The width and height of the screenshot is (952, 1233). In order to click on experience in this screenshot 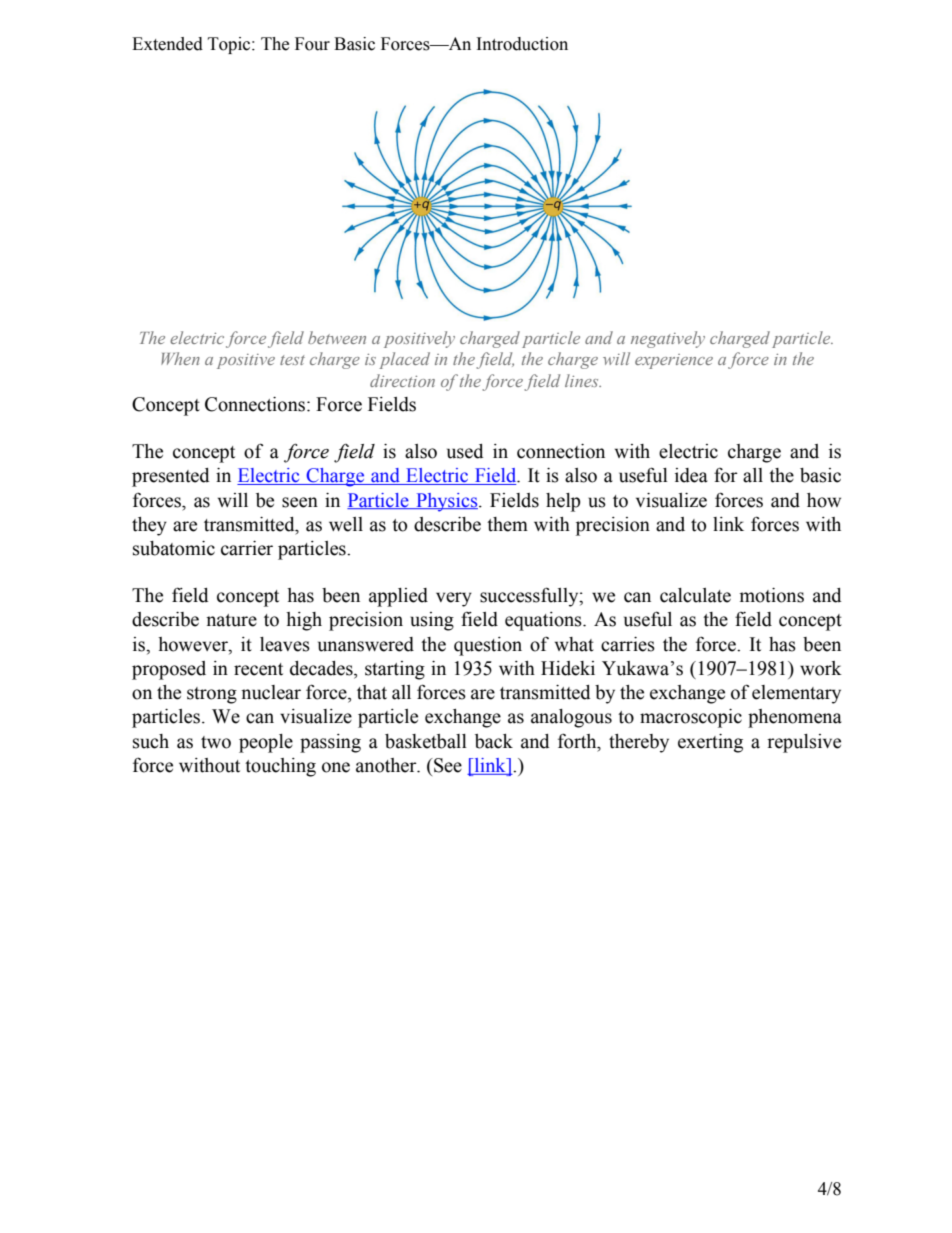, I will do `click(674, 361)`.
